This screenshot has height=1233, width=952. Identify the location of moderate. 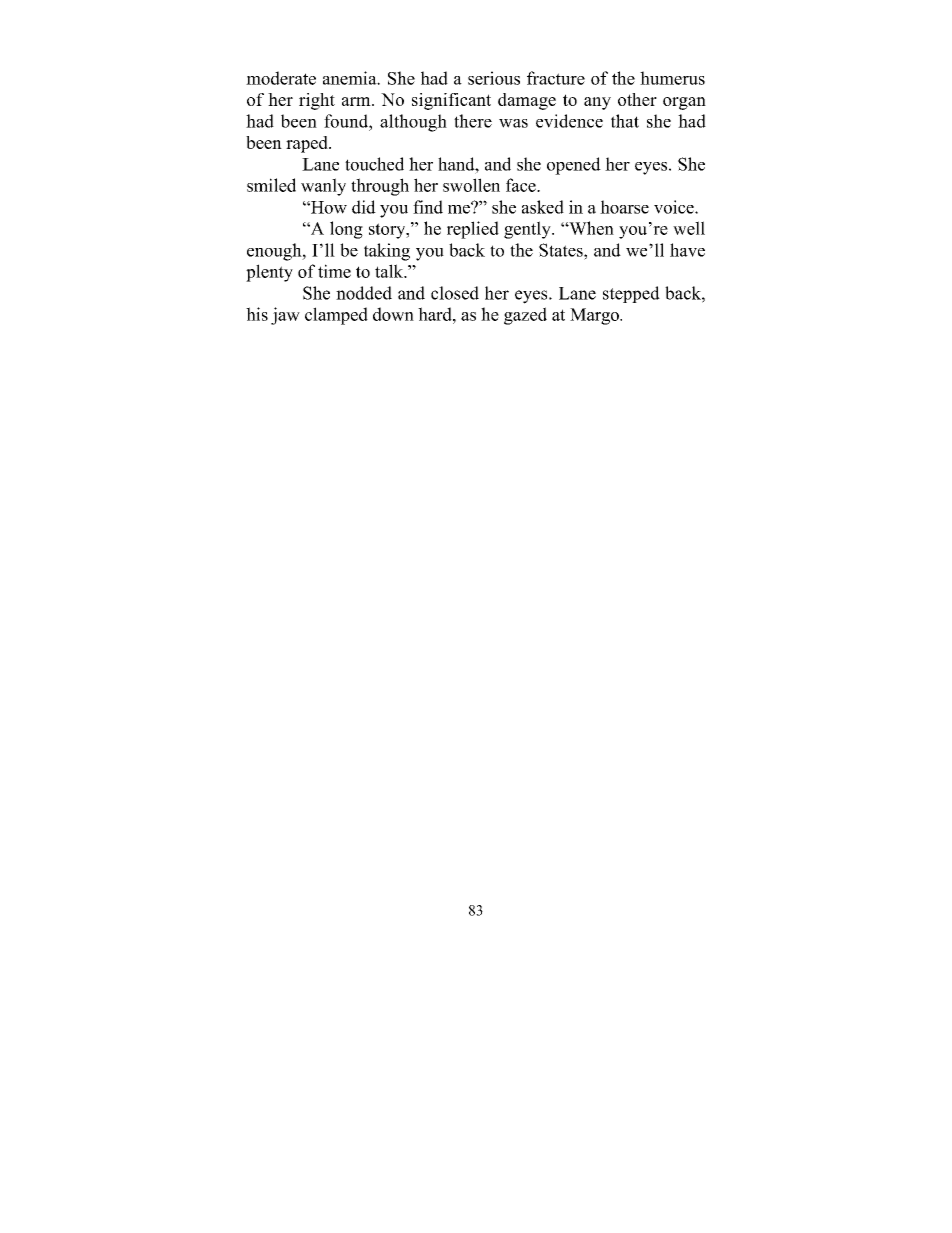
(281, 78).
